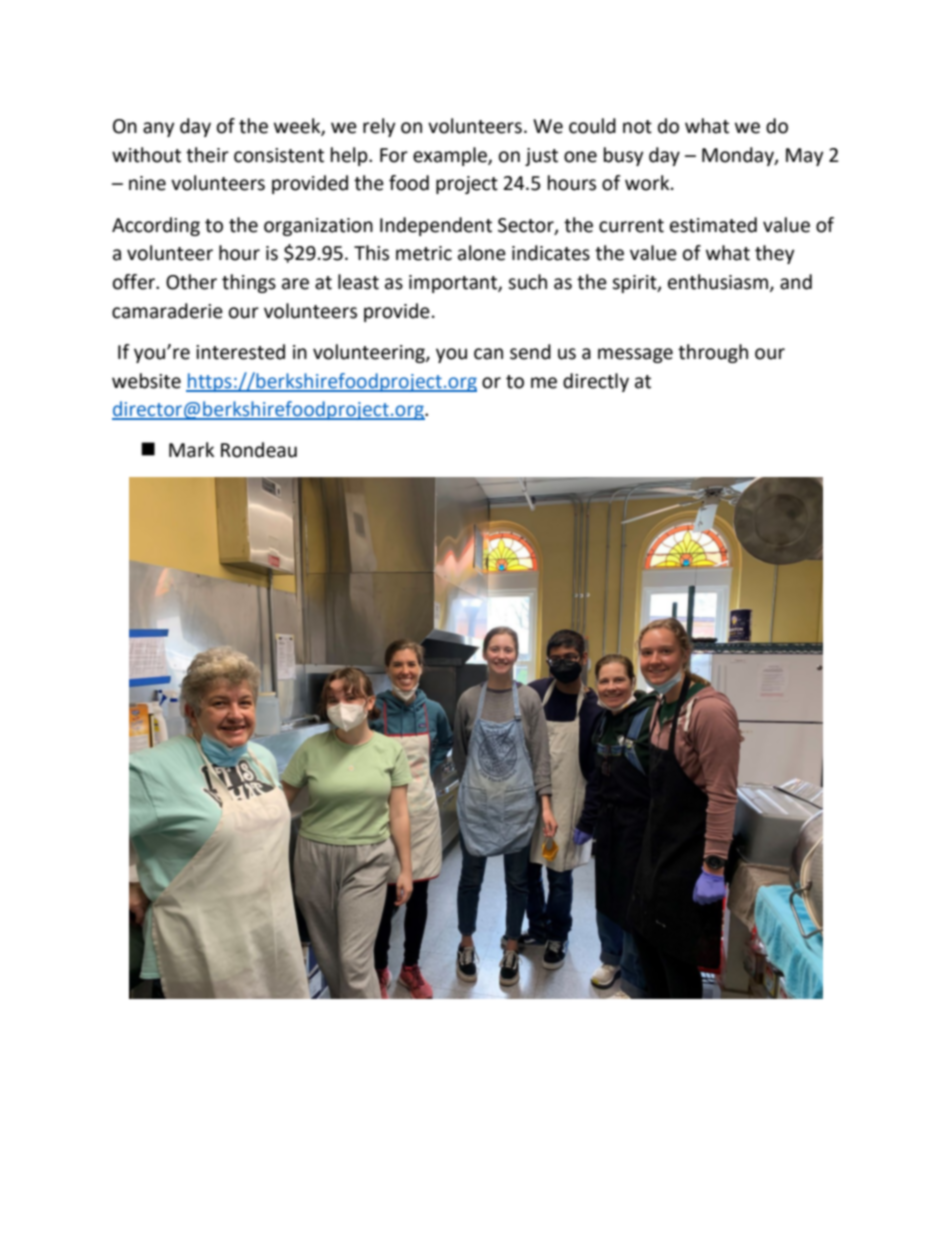  Describe the element at coordinates (240, 352) in the document. I see `interested` at that location.
